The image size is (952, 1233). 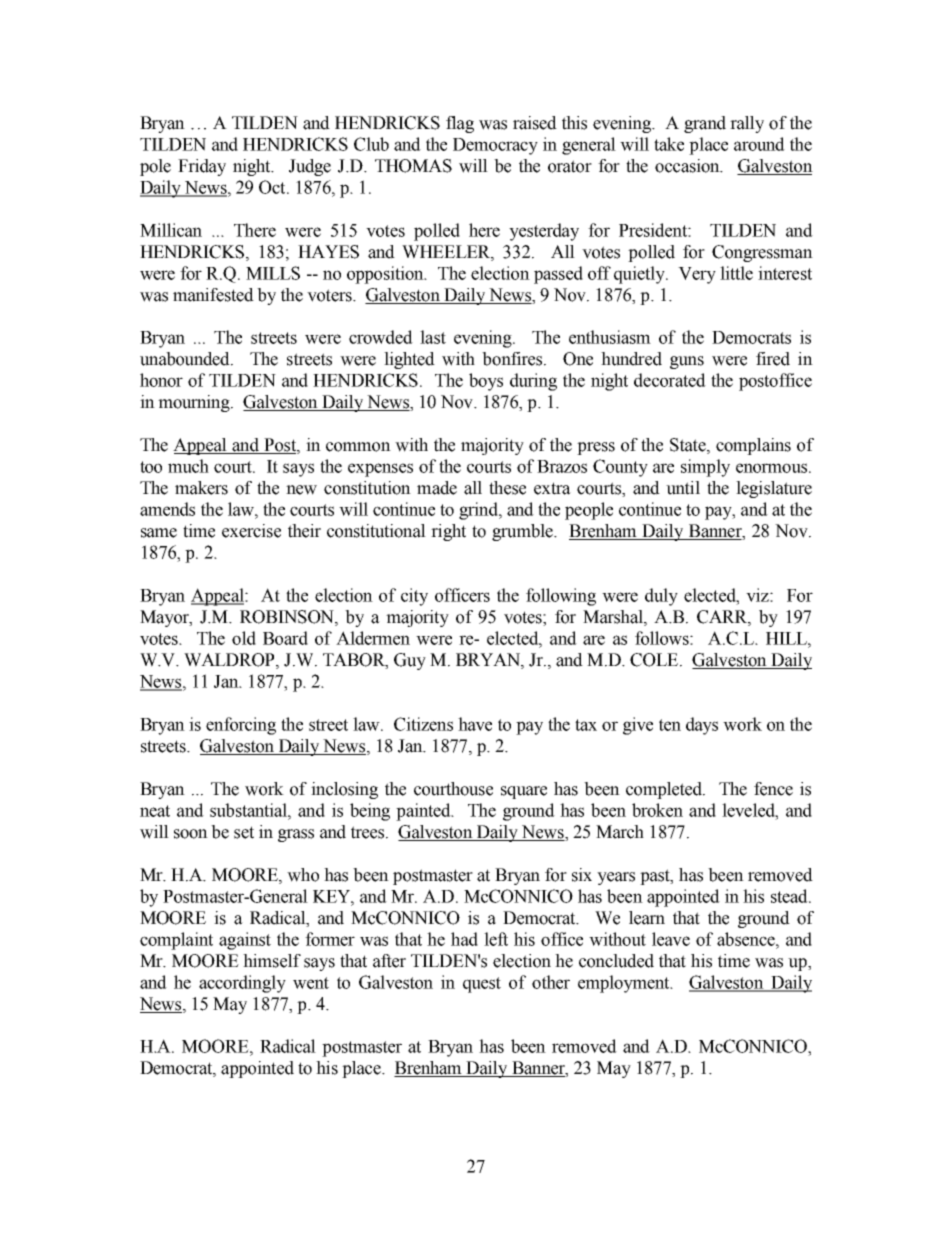 I want to click on days, so click(x=702, y=726).
